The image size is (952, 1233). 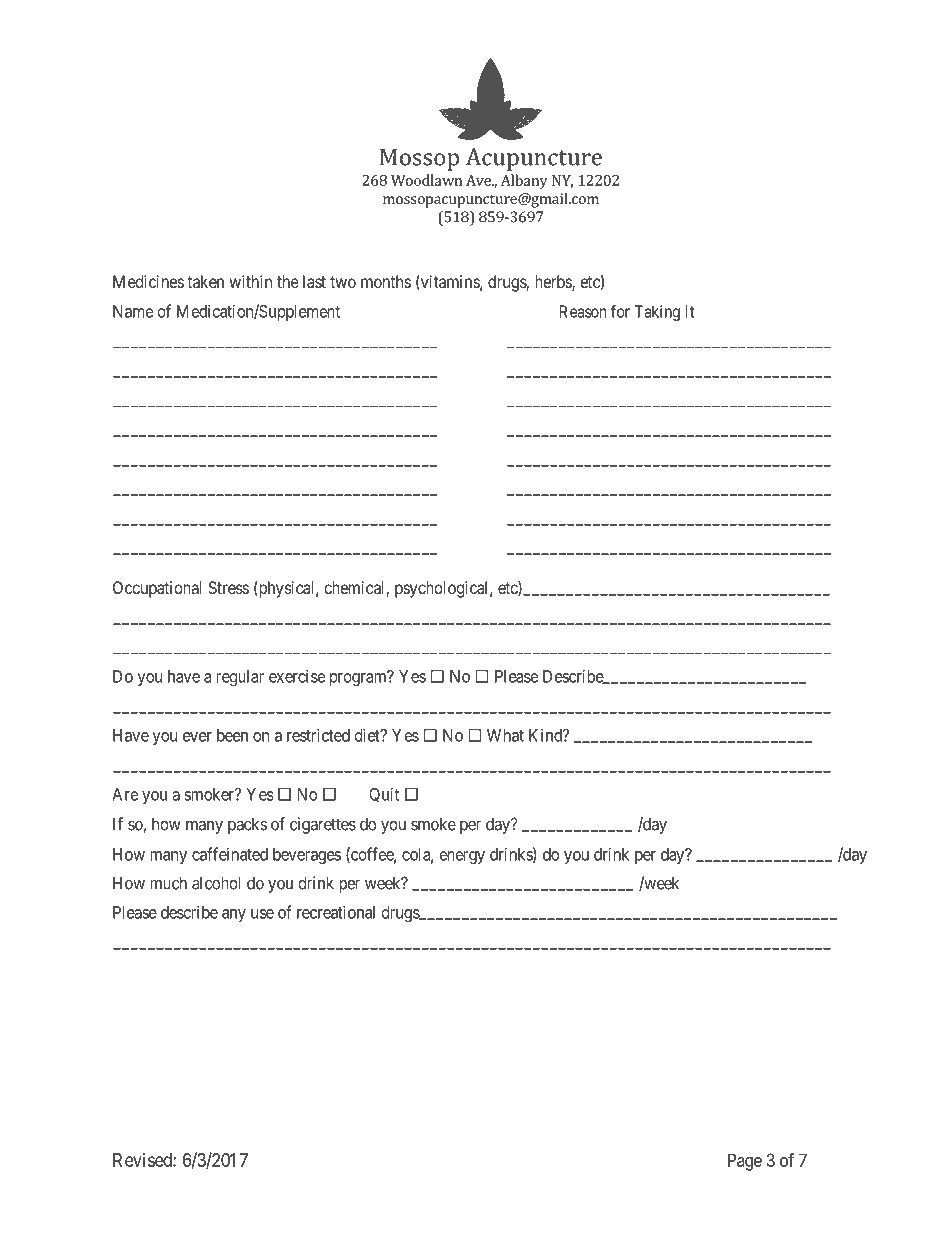 What do you see at coordinates (205, 281) in the screenshot?
I see `taken` at bounding box center [205, 281].
